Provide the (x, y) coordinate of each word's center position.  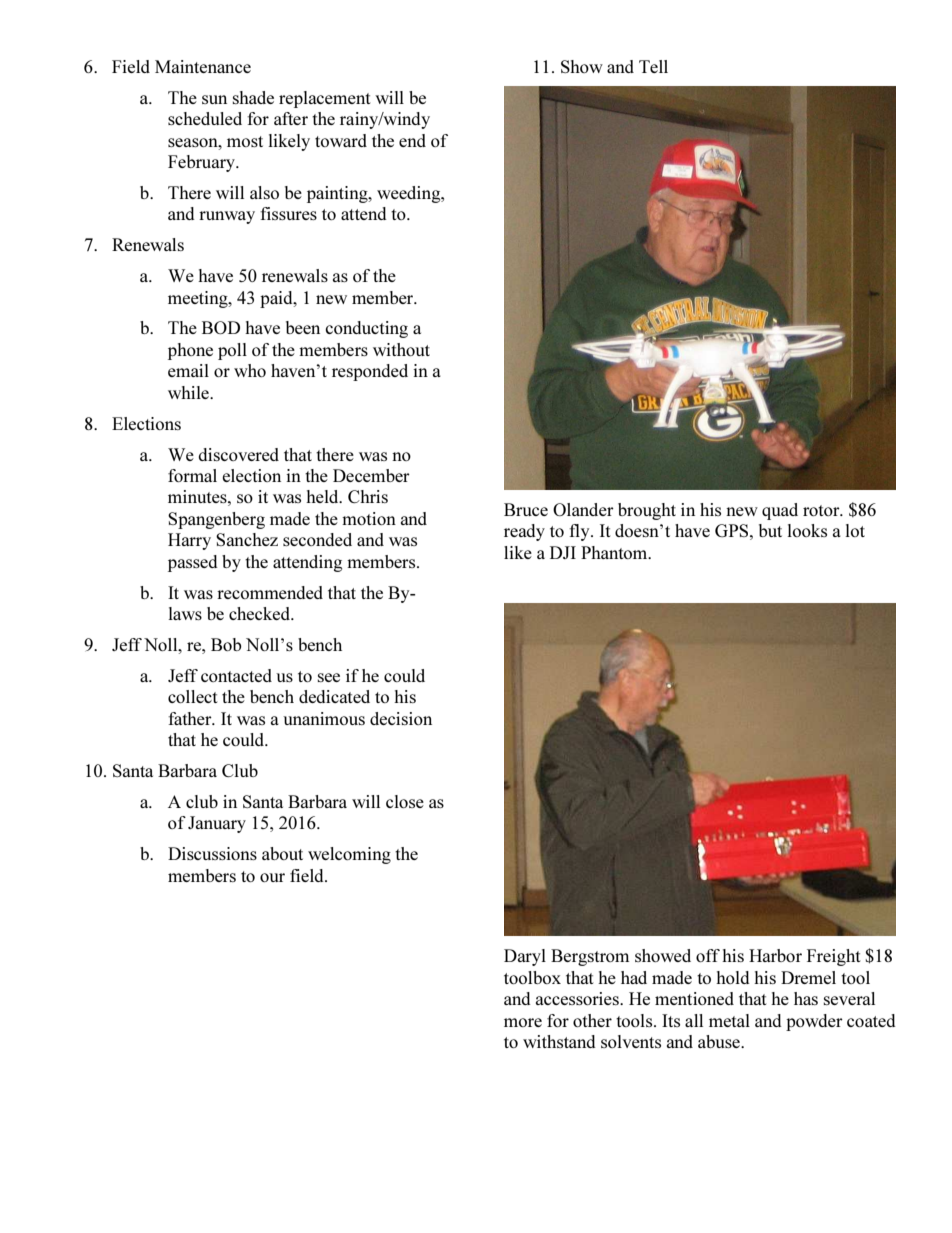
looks (807, 530)
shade (253, 97)
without (401, 349)
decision (401, 718)
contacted (236, 675)
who (250, 370)
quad (780, 511)
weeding (410, 194)
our (272, 877)
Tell (653, 66)
